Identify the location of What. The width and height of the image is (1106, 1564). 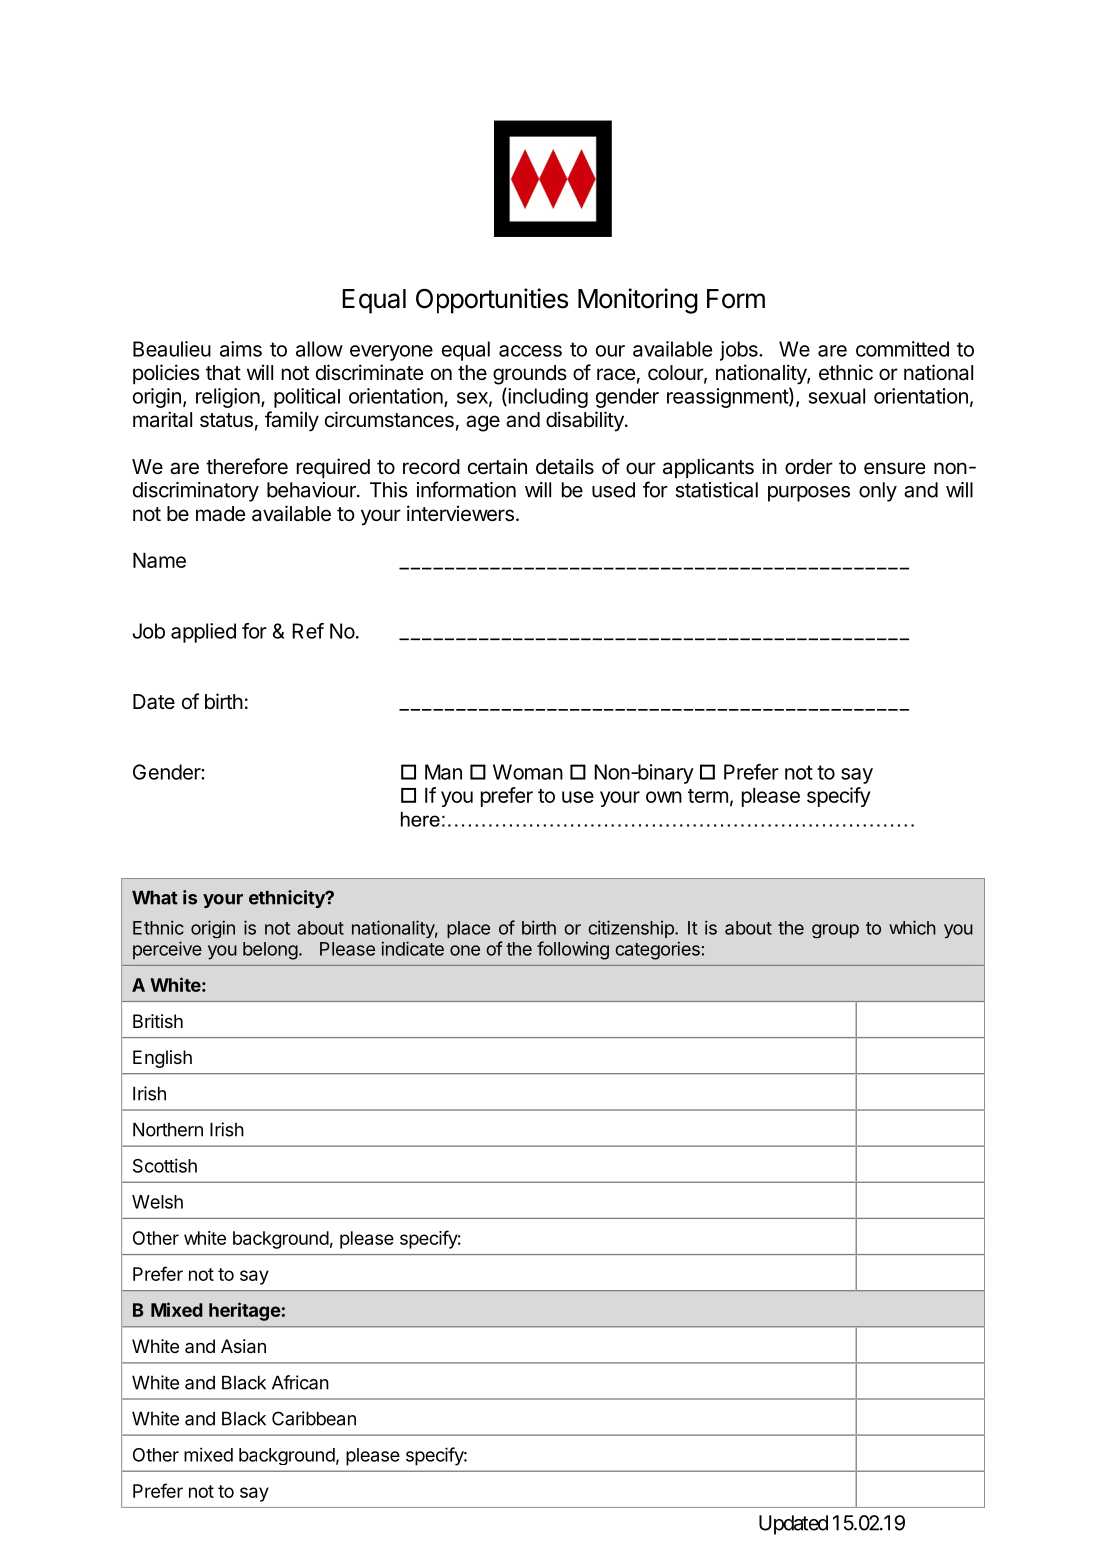
(155, 898).
